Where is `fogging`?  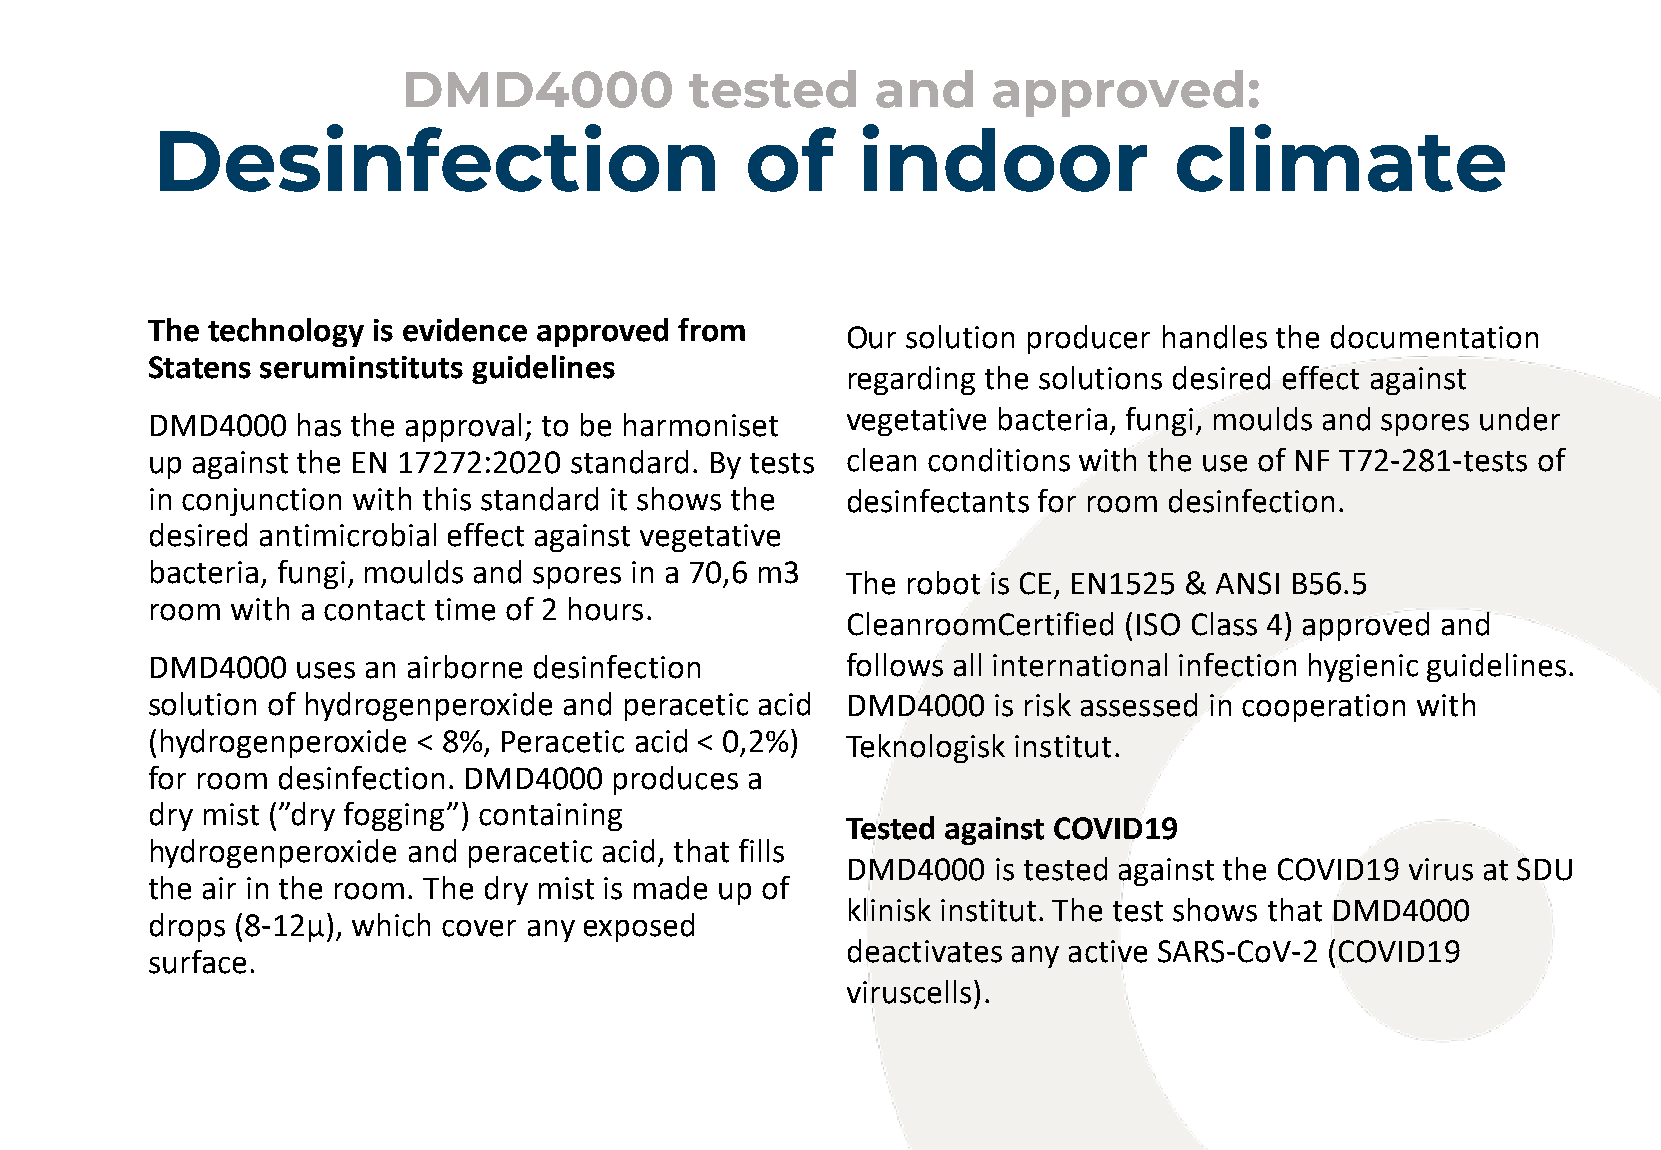 fogging is located at coordinates (394, 816).
